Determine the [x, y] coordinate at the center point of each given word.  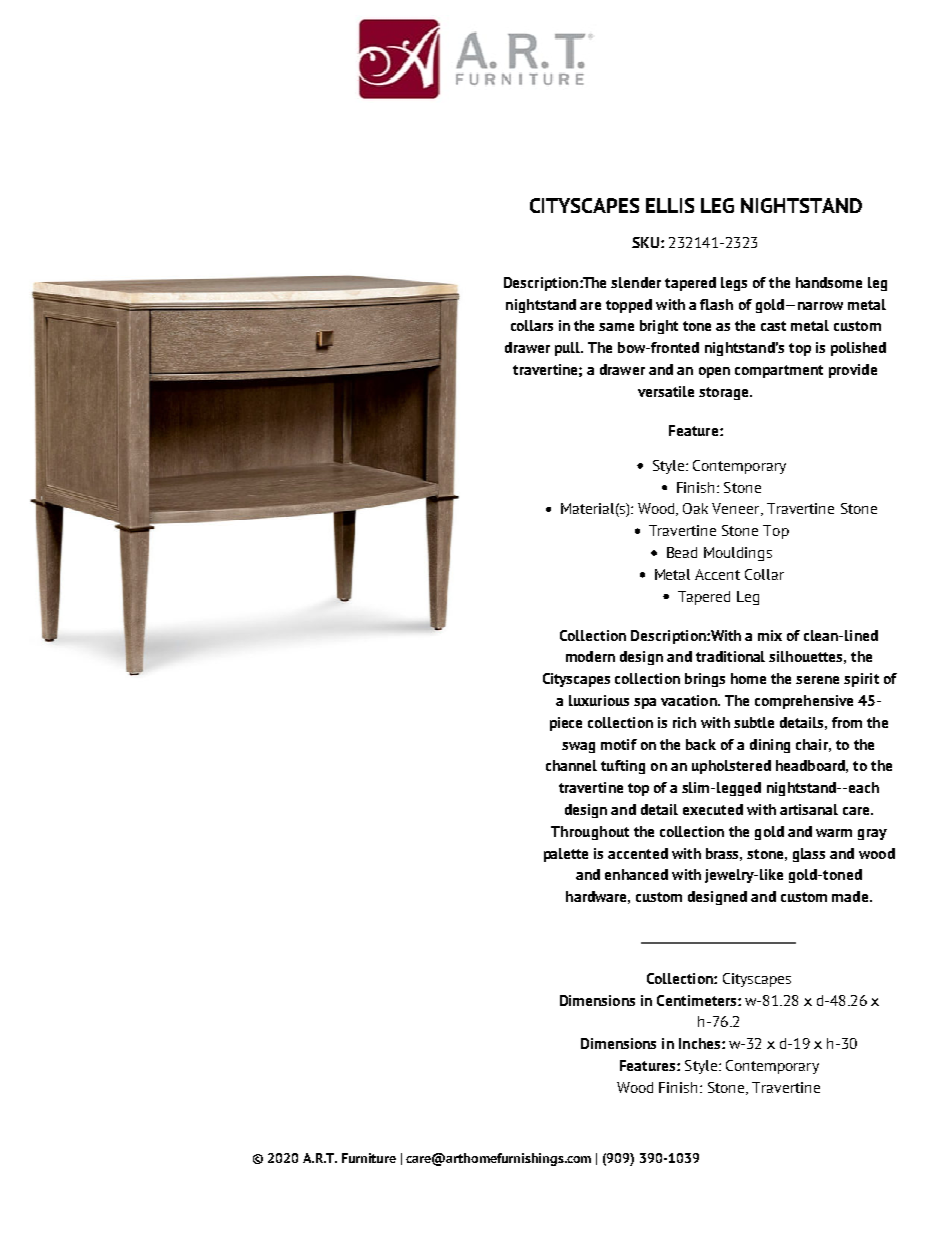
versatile [666, 391]
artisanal [809, 809]
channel [571, 765]
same [616, 327]
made [850, 896]
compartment [779, 371]
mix [770, 635]
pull [569, 349]
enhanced [636, 874]
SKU [647, 242]
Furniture [369, 1158]
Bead [682, 552]
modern [590, 656]
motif [619, 744]
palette [566, 855]
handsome [829, 282]
